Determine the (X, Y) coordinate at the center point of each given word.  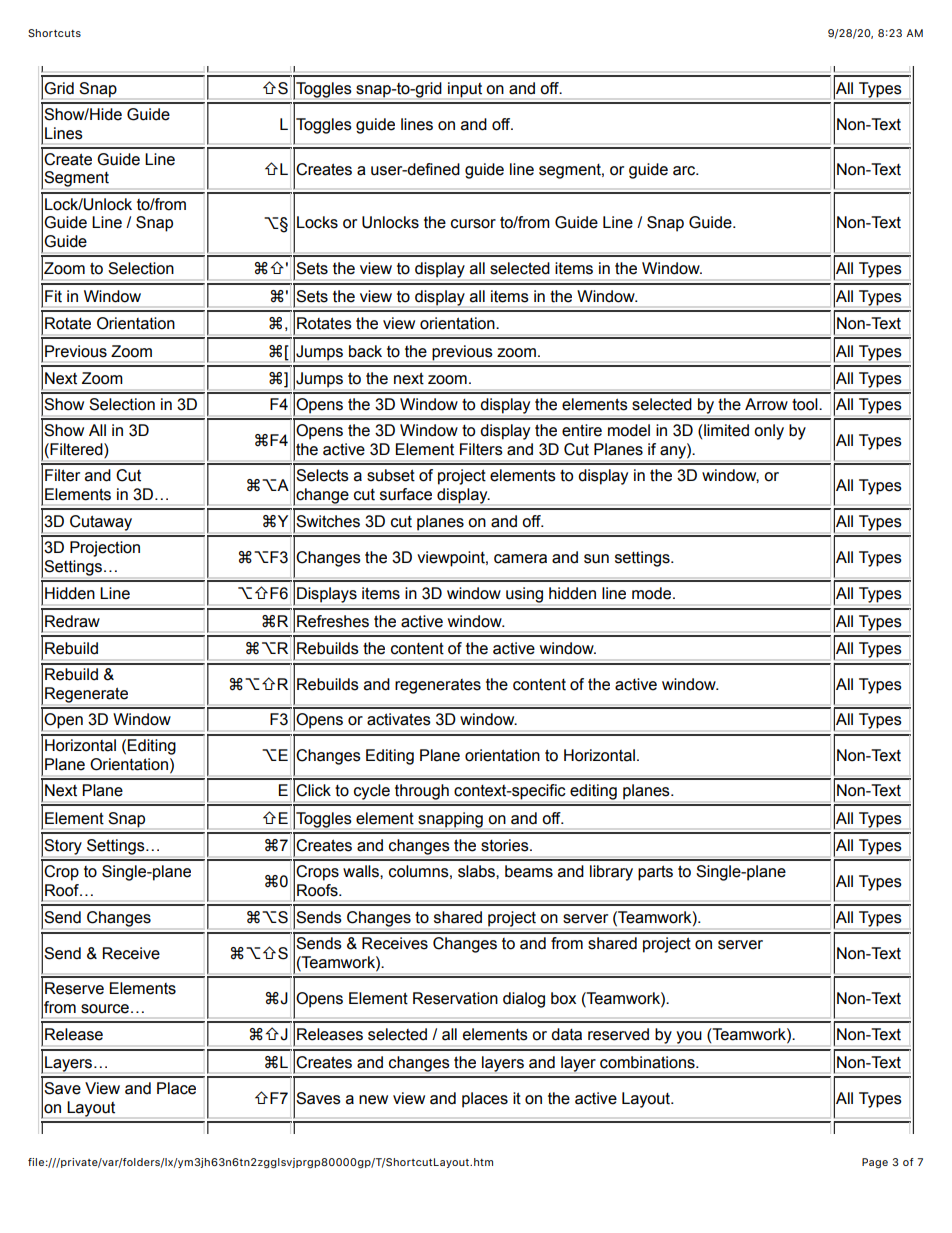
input (465, 90)
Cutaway (101, 523)
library (611, 873)
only (769, 432)
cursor (473, 224)
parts (655, 873)
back (365, 351)
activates (399, 719)
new (373, 1100)
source (105, 1009)
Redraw (72, 621)
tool (806, 404)
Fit (53, 296)
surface (406, 494)
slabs (477, 871)
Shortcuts (54, 33)
